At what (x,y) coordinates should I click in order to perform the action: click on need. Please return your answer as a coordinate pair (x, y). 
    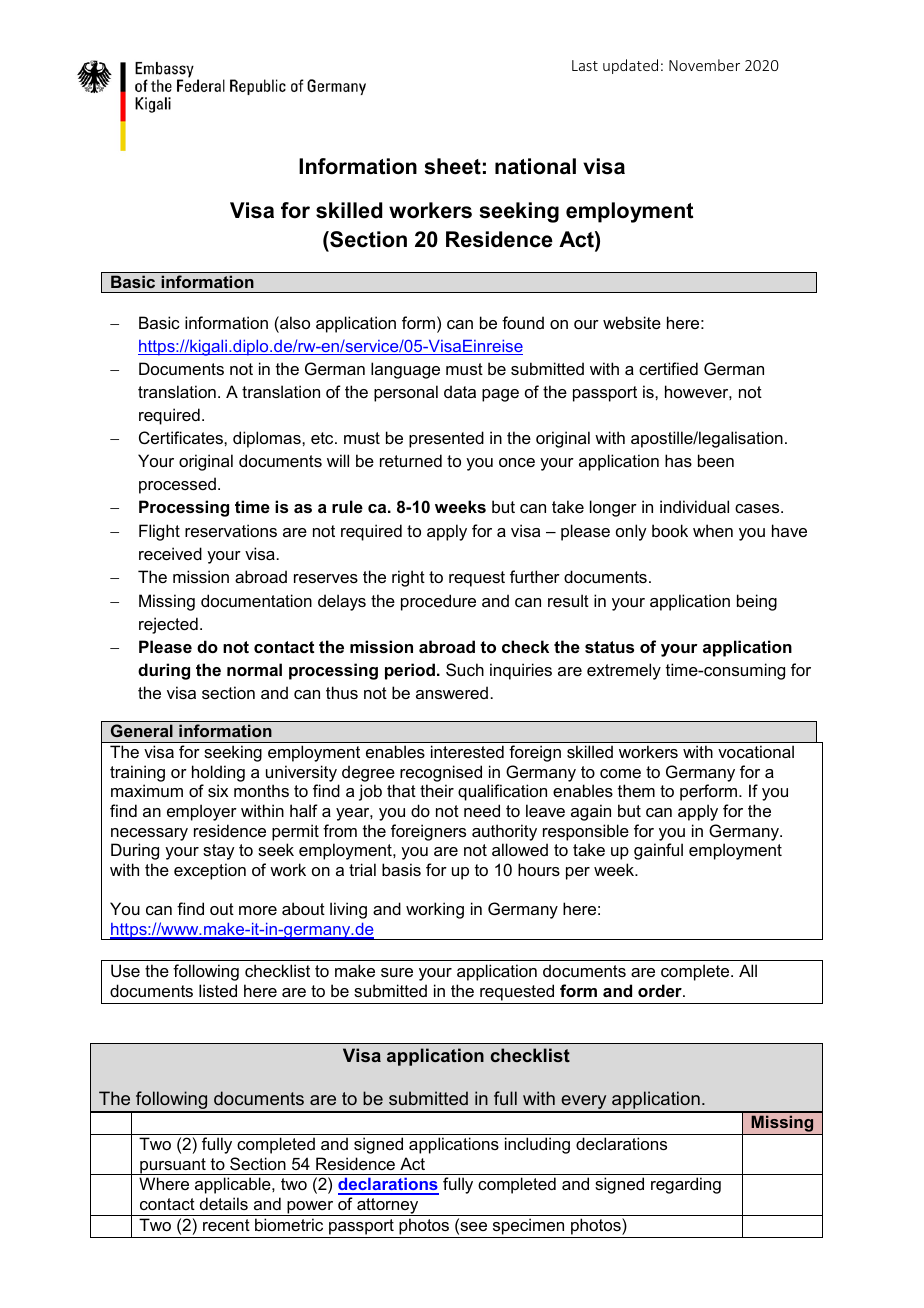
    Looking at the image, I should click on (482, 810).
